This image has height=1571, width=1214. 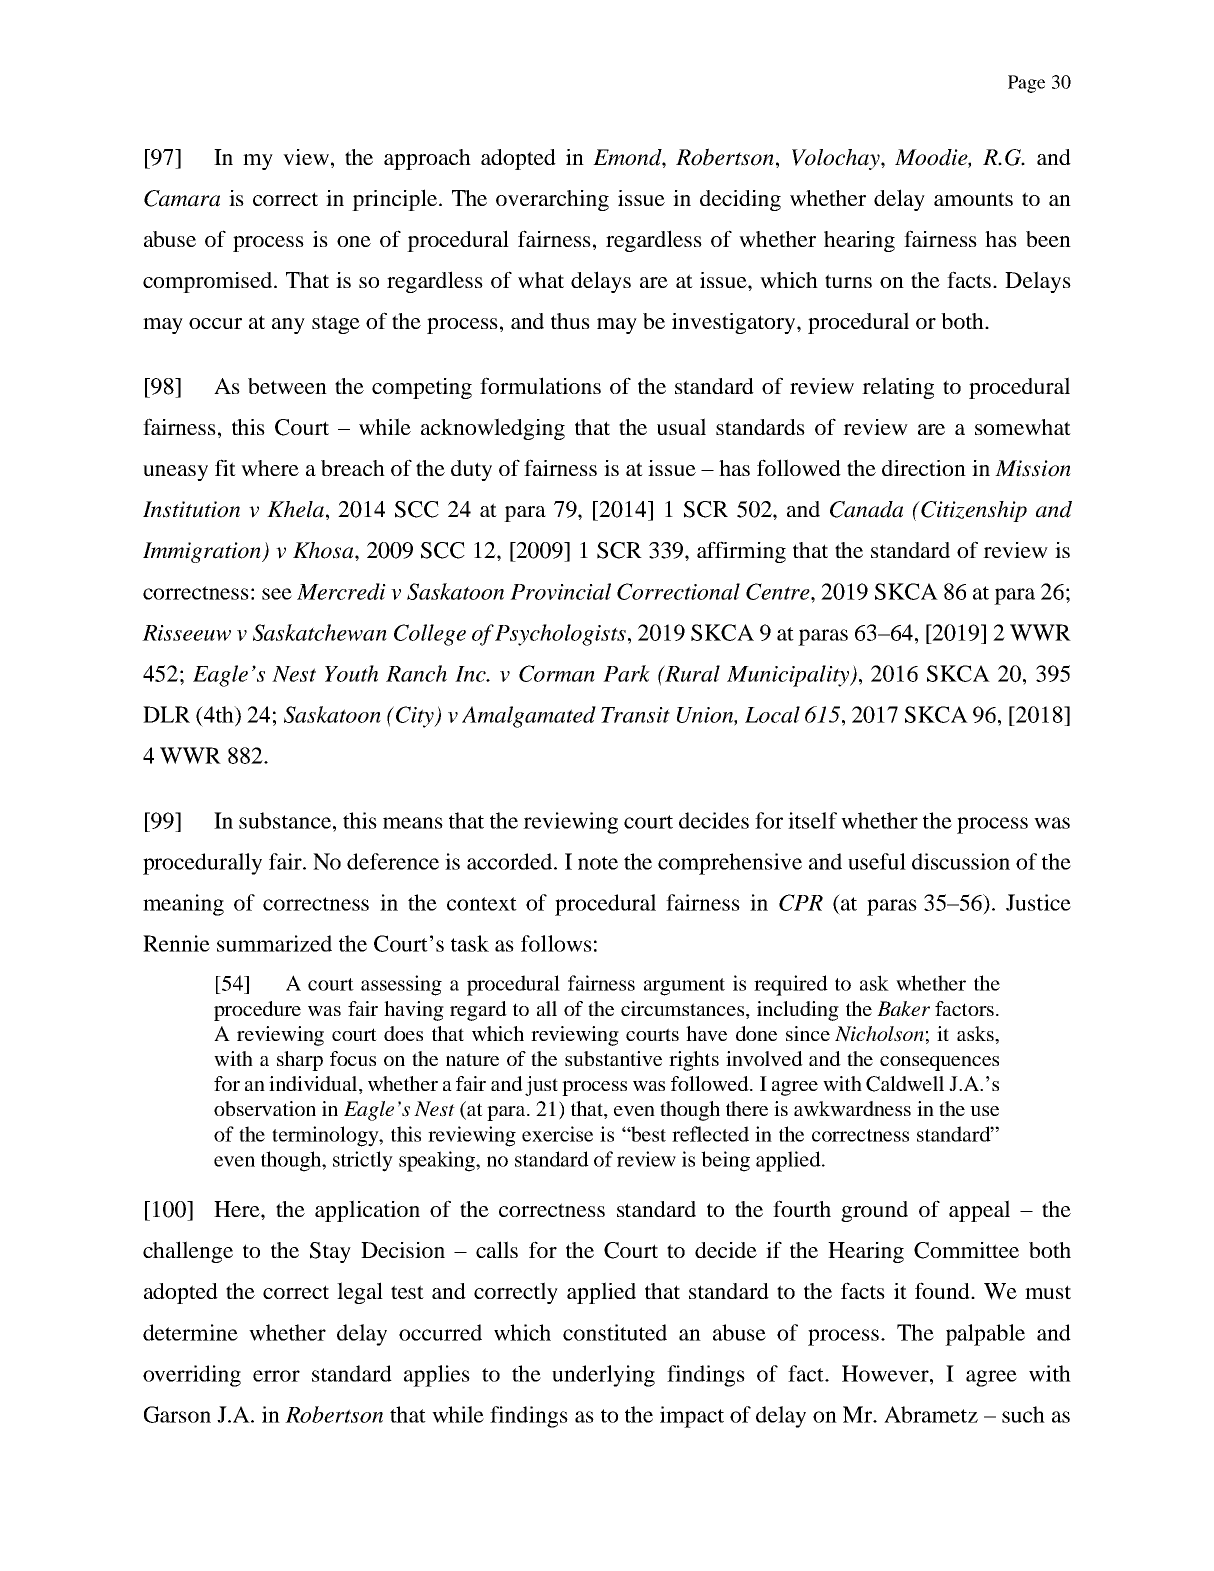 What do you see at coordinates (973, 511) in the image?
I see `Citizenship` at bounding box center [973, 511].
